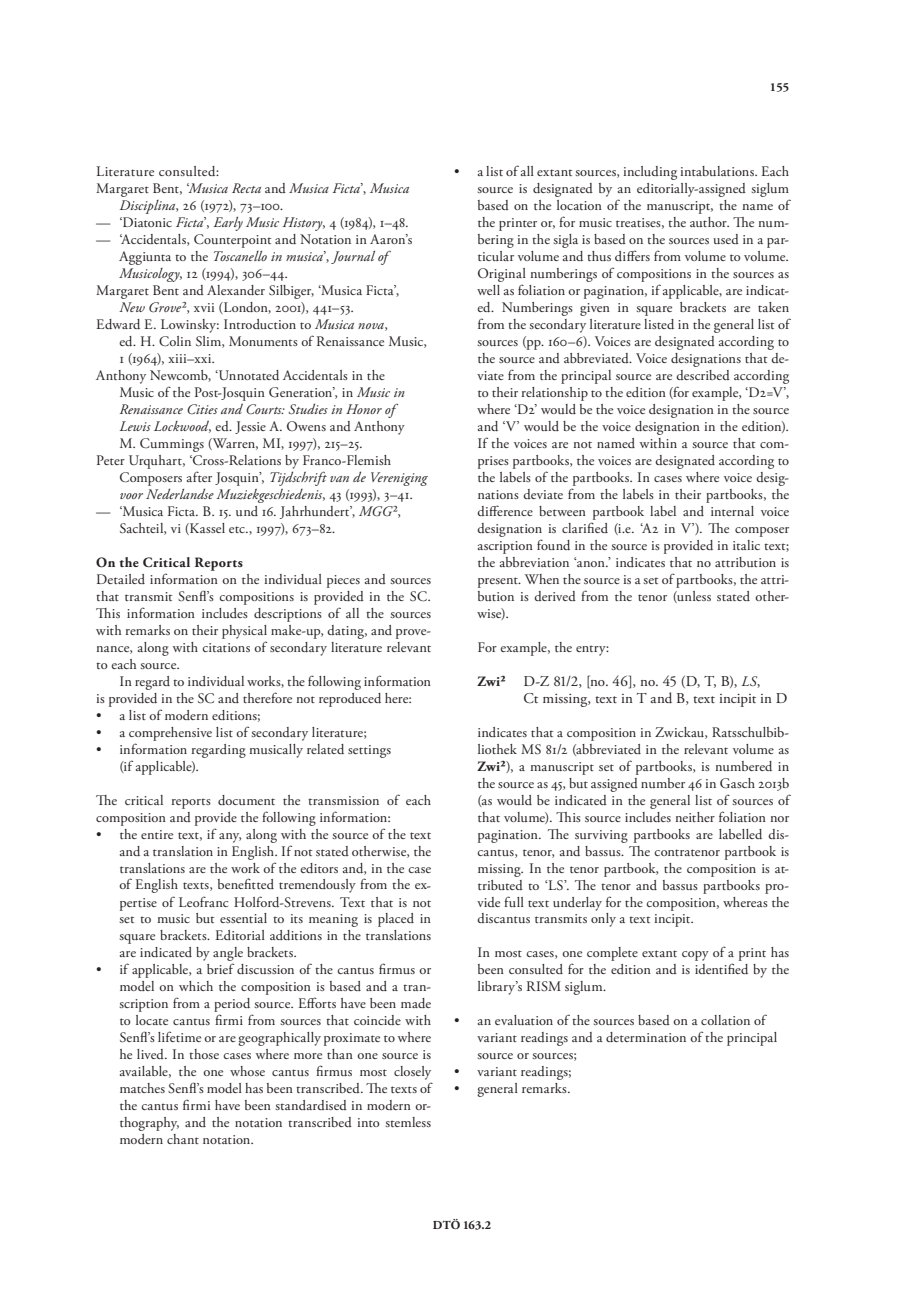  What do you see at coordinates (228, 955) in the screenshot?
I see `angle` at bounding box center [228, 955].
